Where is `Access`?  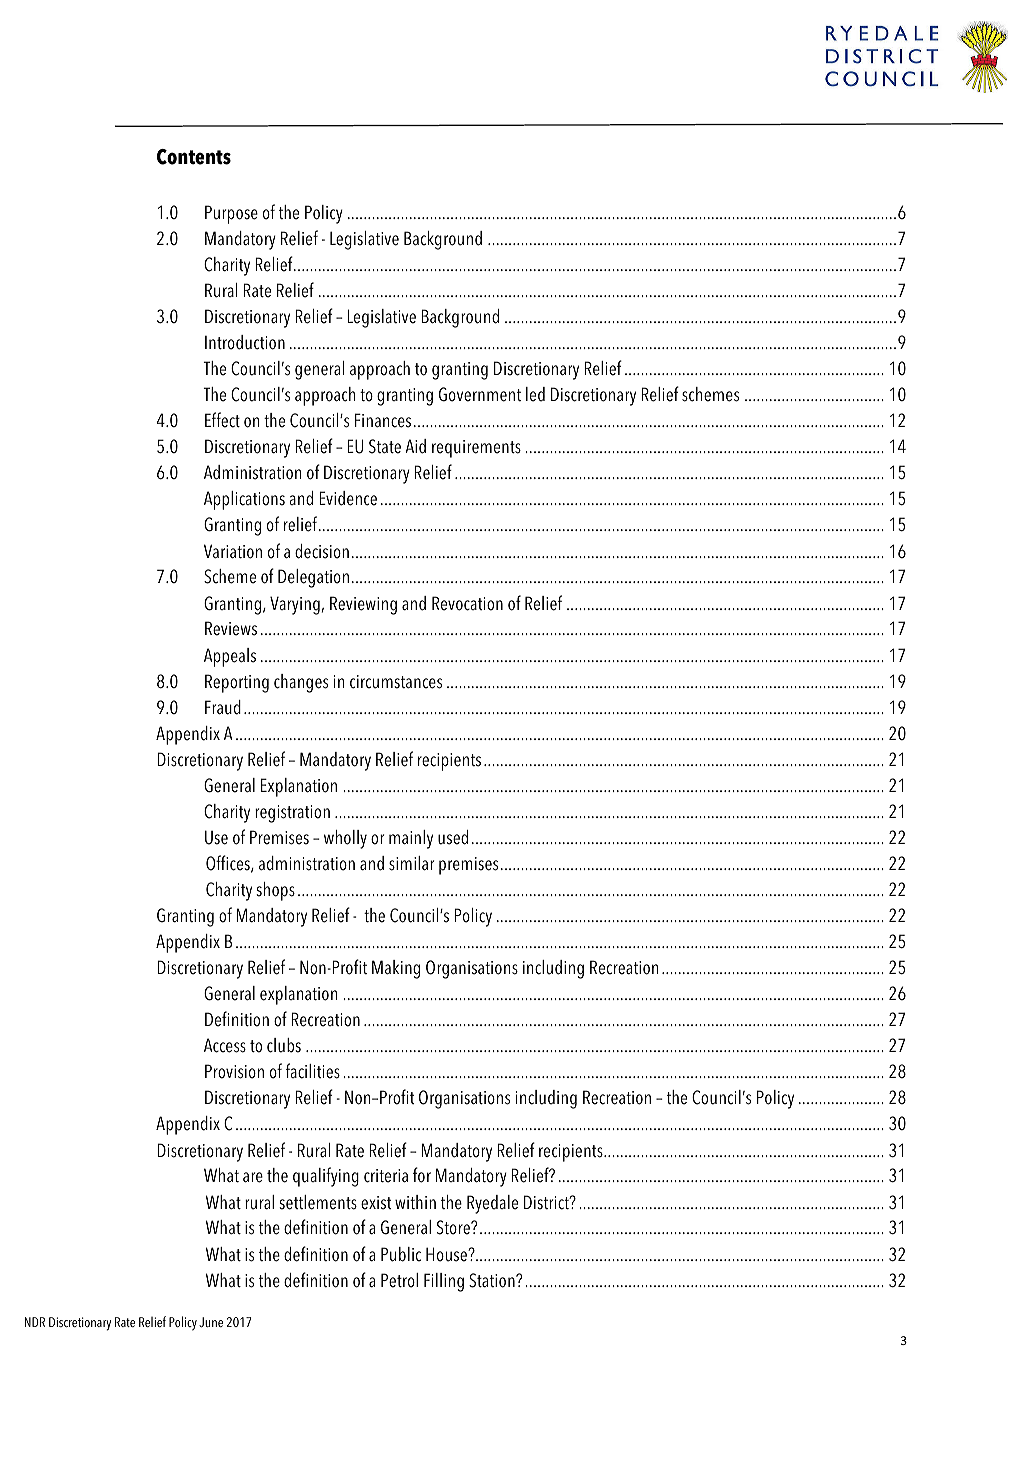
Access is located at coordinates (225, 1045).
